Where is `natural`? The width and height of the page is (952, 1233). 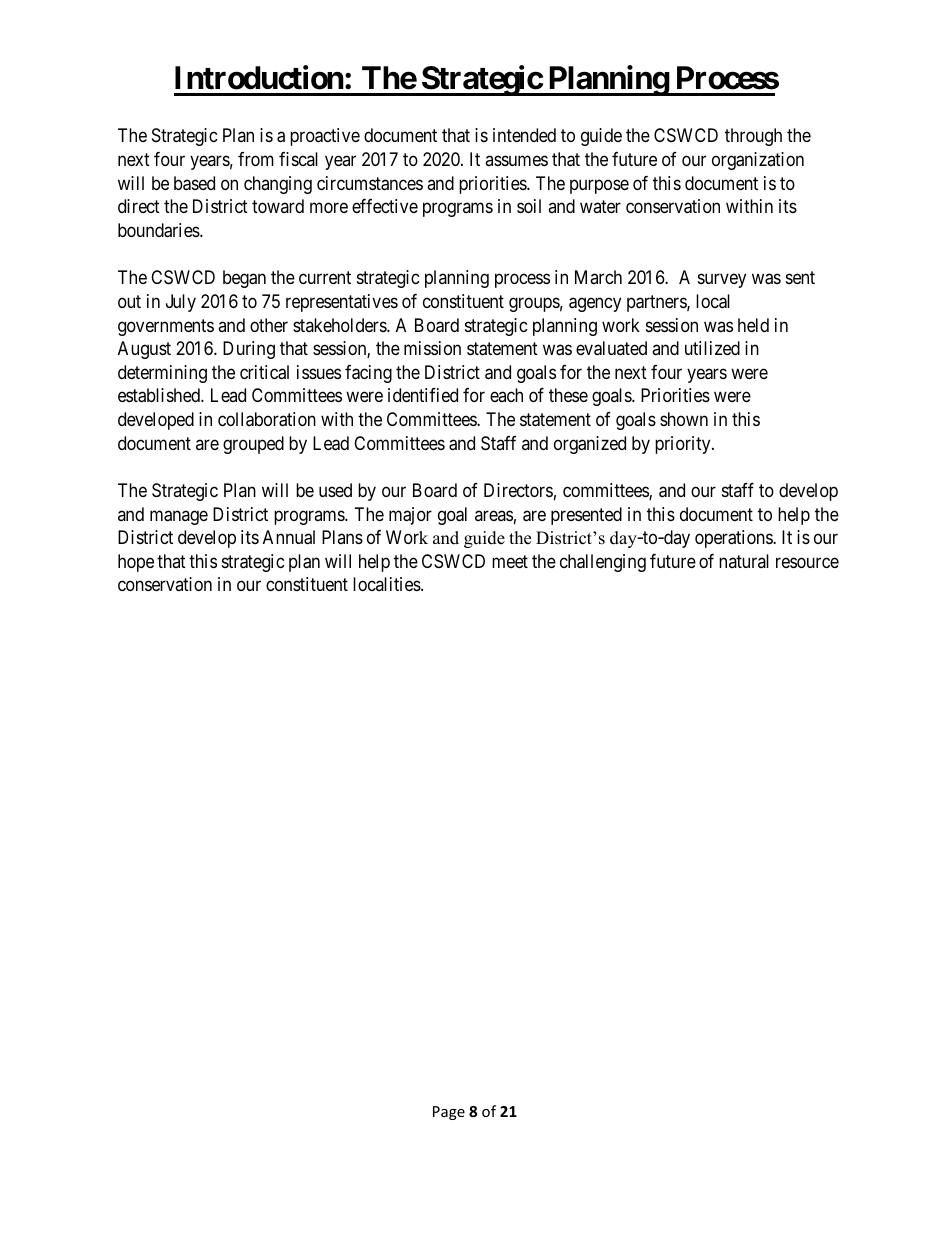
natural is located at coordinates (744, 561).
